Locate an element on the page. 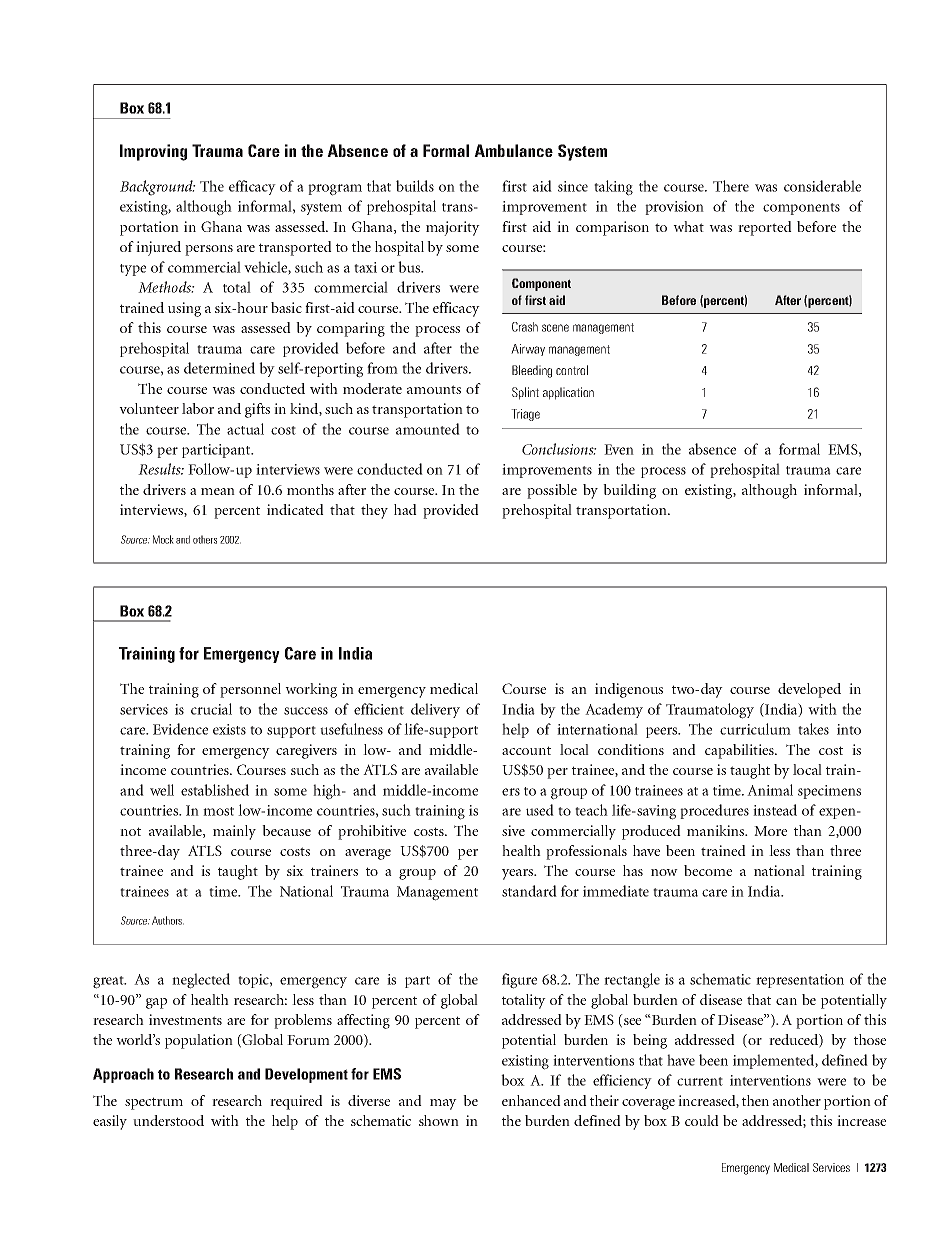 This document has height=1233, width=952. Ambulance is located at coordinates (513, 150).
